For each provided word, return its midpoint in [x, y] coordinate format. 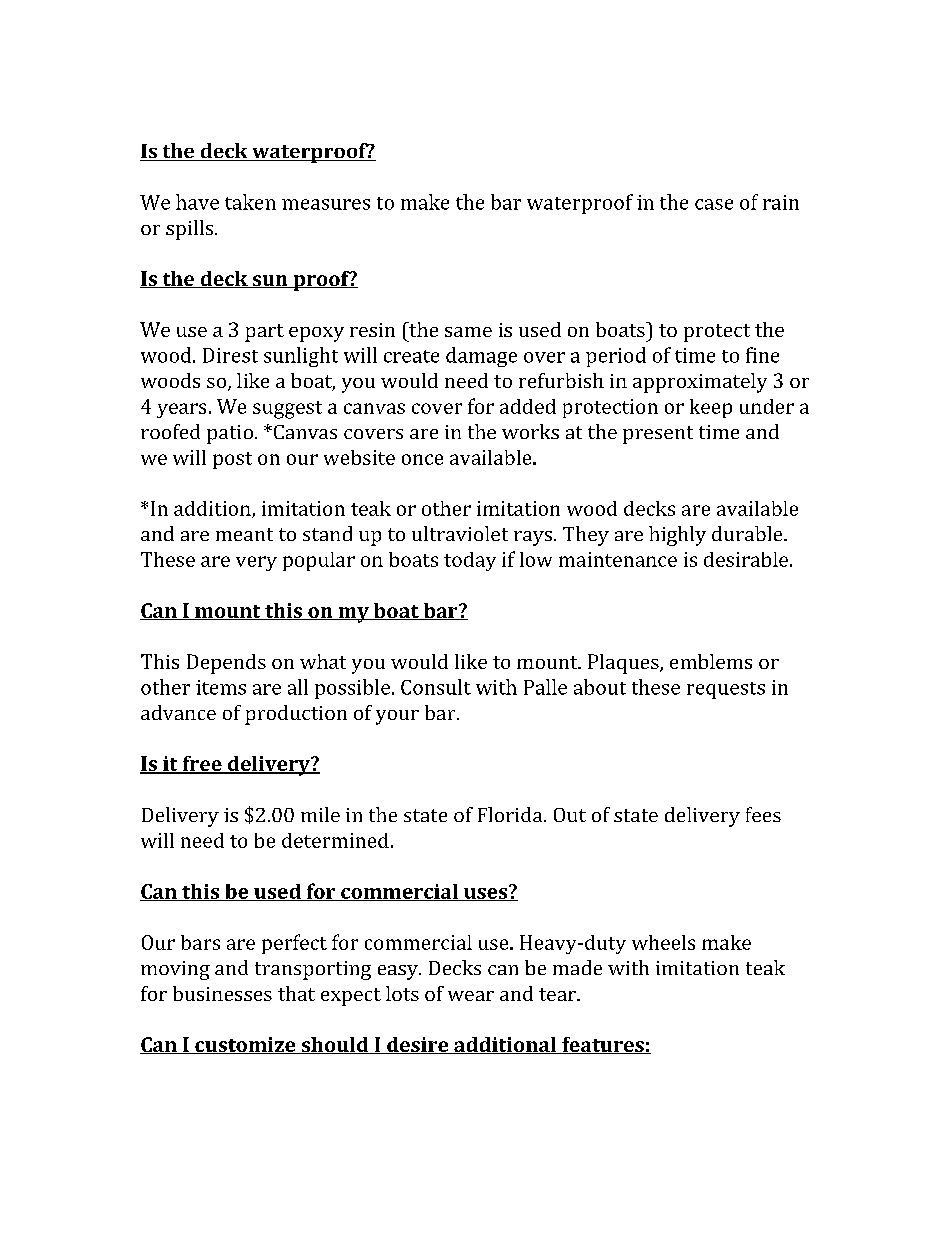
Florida [511, 814]
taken [250, 202]
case [714, 204]
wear [471, 996]
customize [245, 1045]
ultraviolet [460, 533]
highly [677, 536]
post [232, 460]
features [603, 1045]
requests [726, 690]
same [468, 332]
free [202, 765]
